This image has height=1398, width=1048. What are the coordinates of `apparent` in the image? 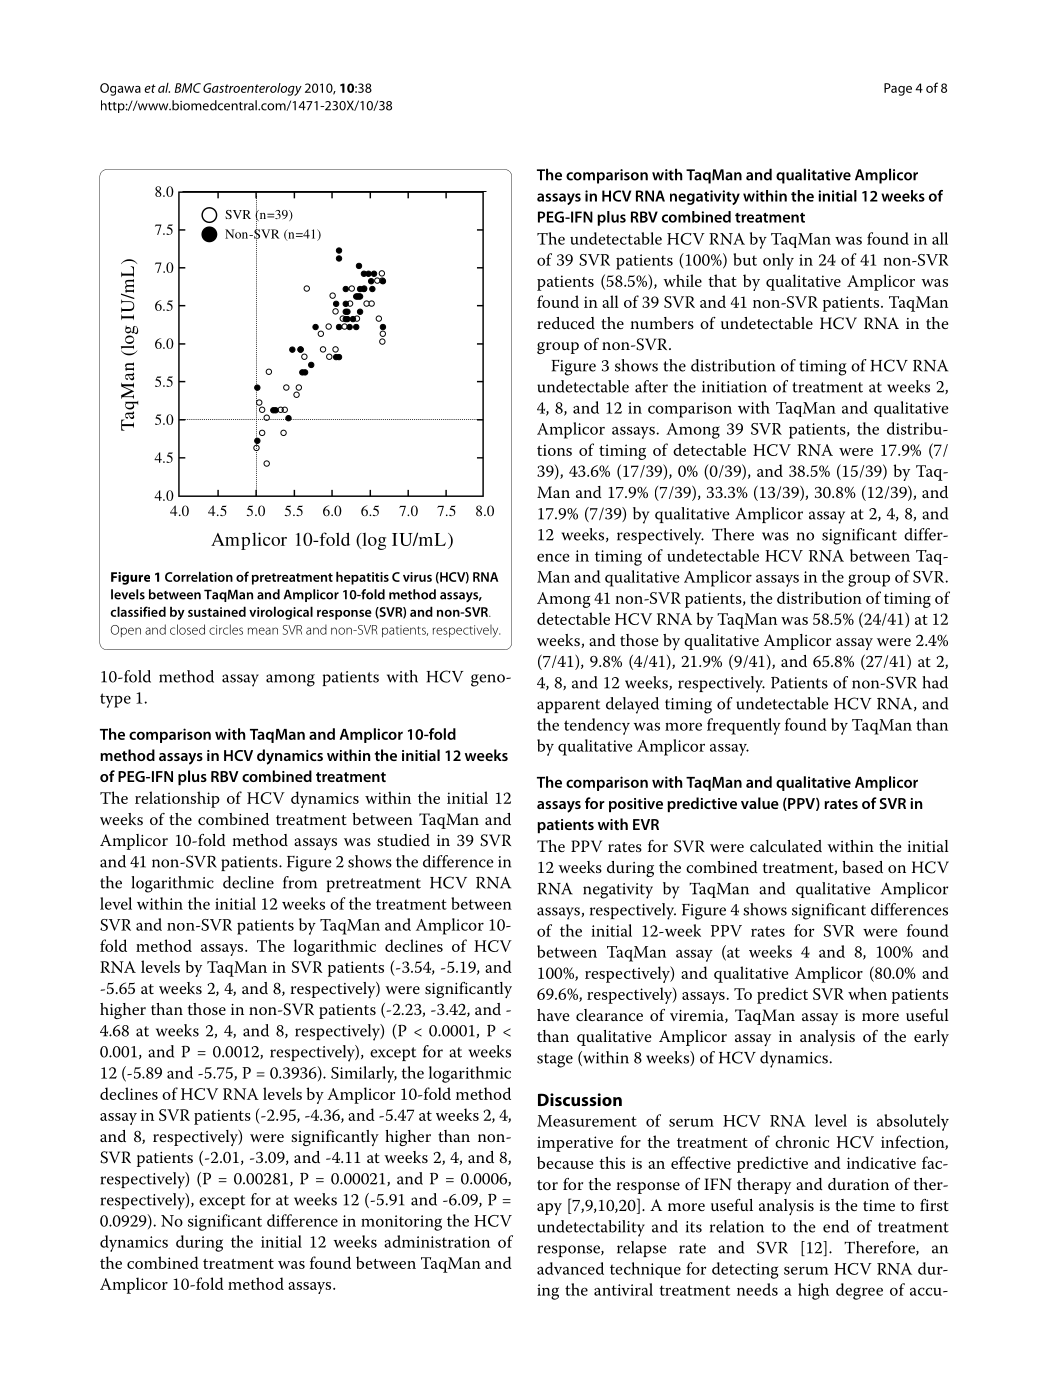 It's located at (568, 706).
